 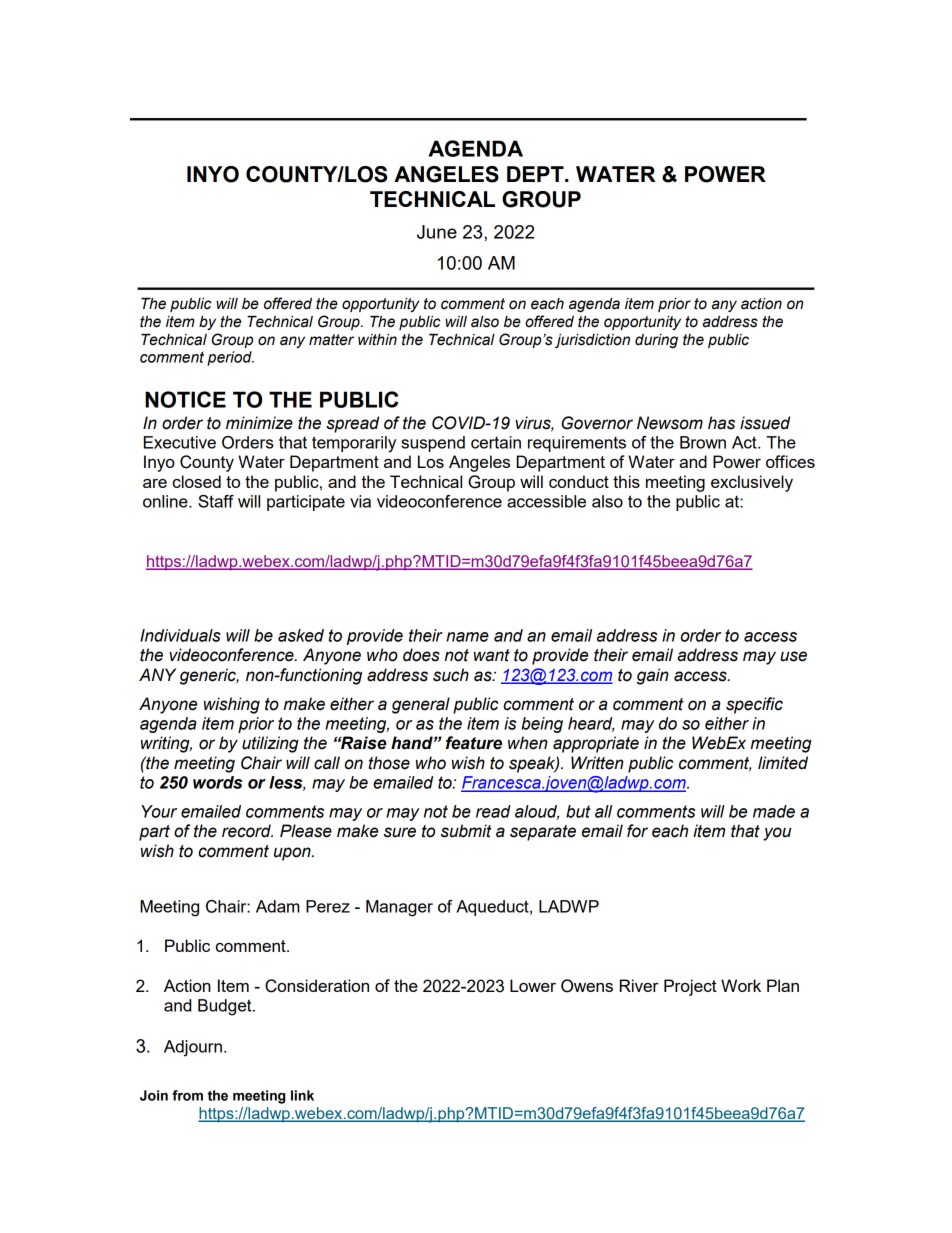 What do you see at coordinates (187, 1095) in the page?
I see `from` at bounding box center [187, 1095].
